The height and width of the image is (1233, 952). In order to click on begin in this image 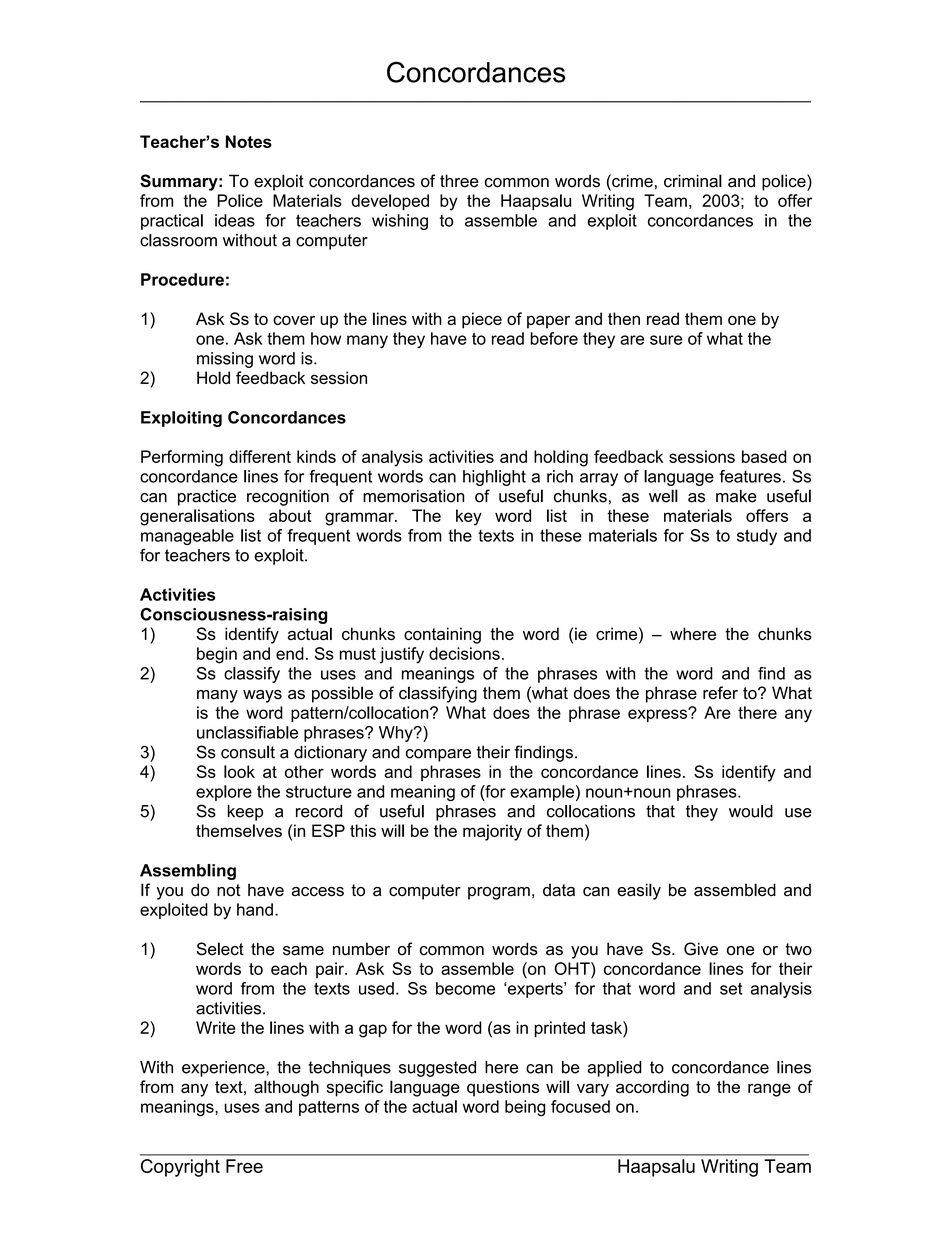, I will do `click(217, 655)`.
